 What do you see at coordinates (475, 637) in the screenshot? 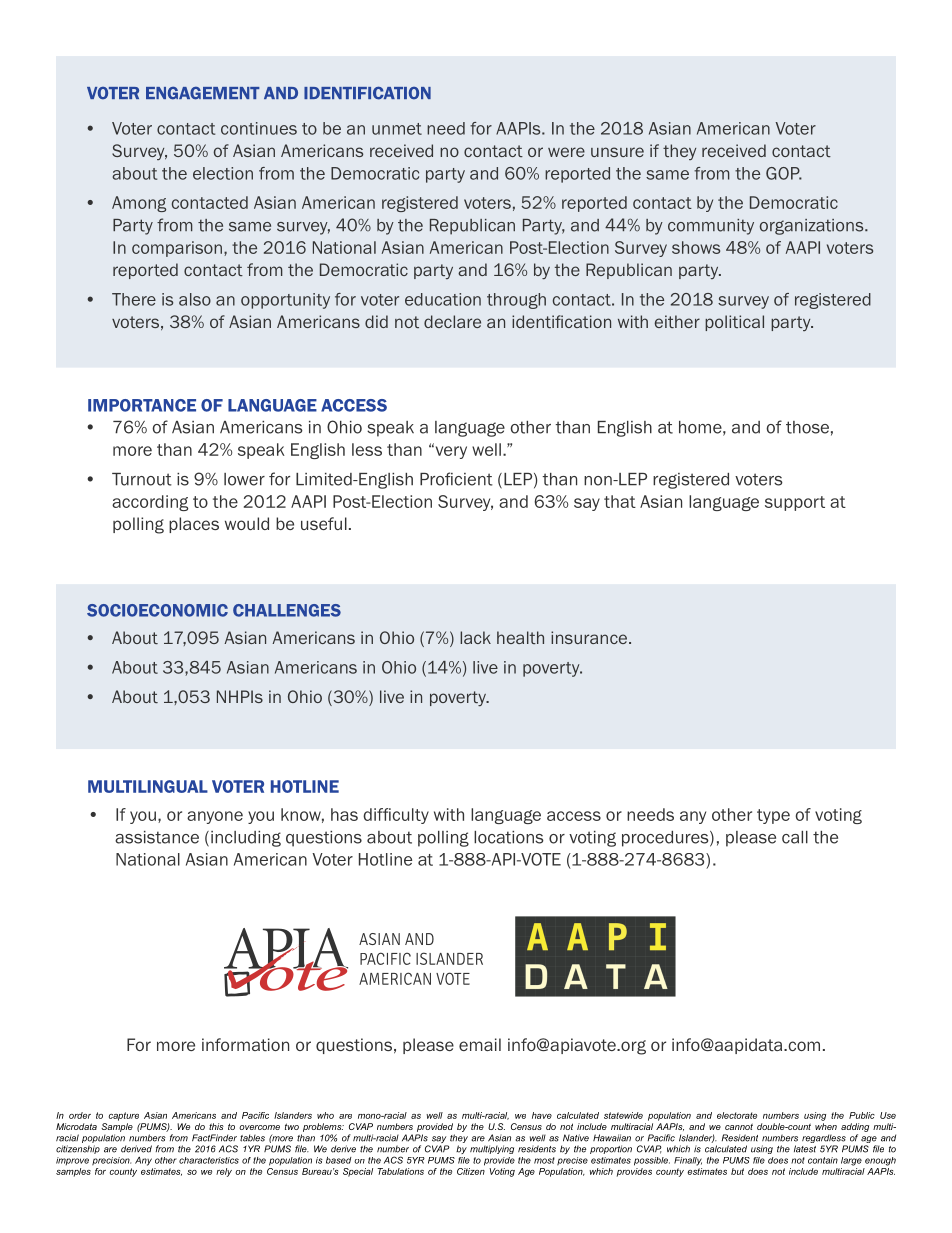
I see `lack` at bounding box center [475, 637].
